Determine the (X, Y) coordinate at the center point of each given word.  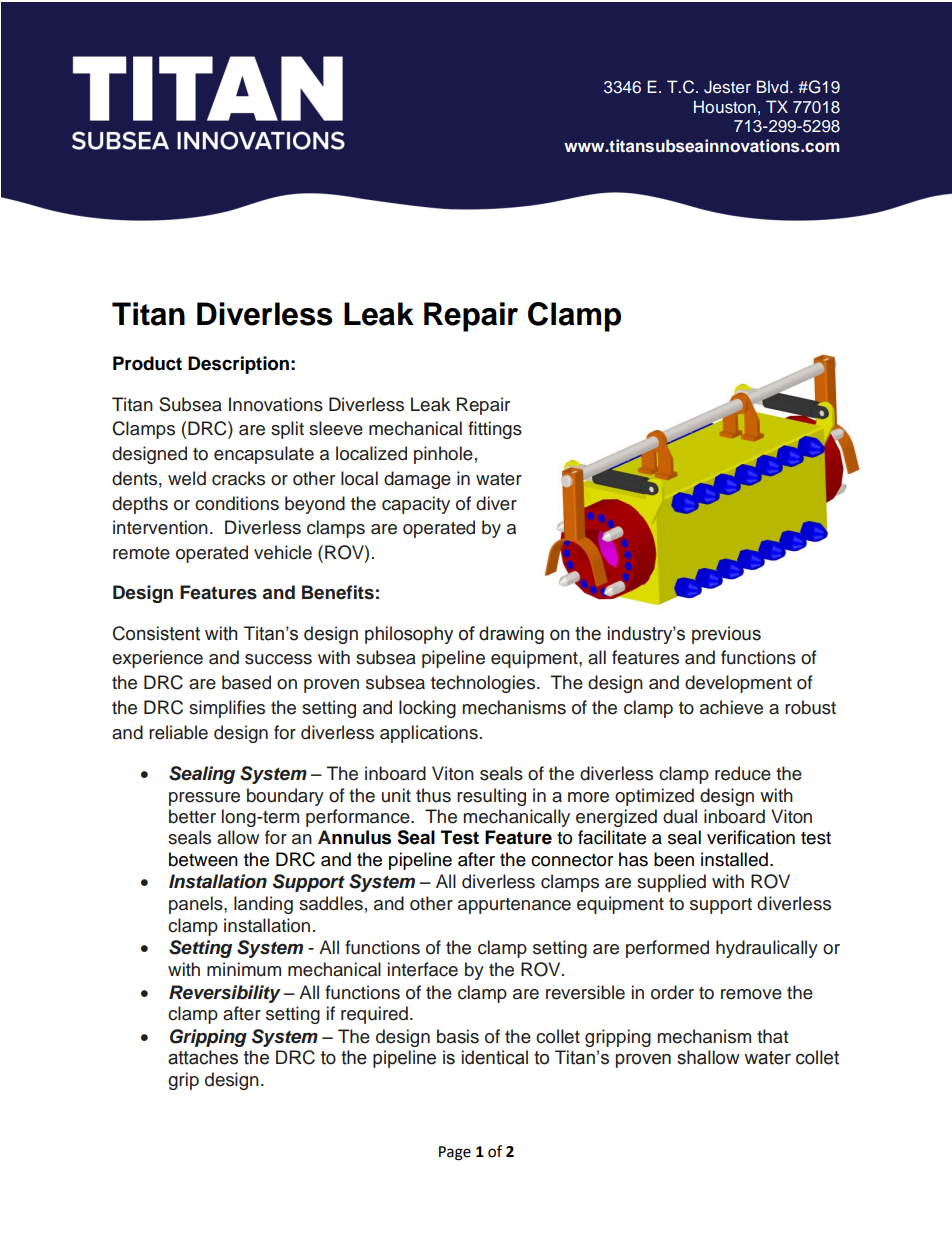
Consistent (156, 633)
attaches (203, 1057)
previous (726, 635)
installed (734, 859)
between (203, 859)
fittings (495, 430)
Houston (725, 107)
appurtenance (514, 906)
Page (455, 1153)
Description (238, 365)
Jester (727, 87)
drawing (511, 635)
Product (147, 363)
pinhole (443, 455)
